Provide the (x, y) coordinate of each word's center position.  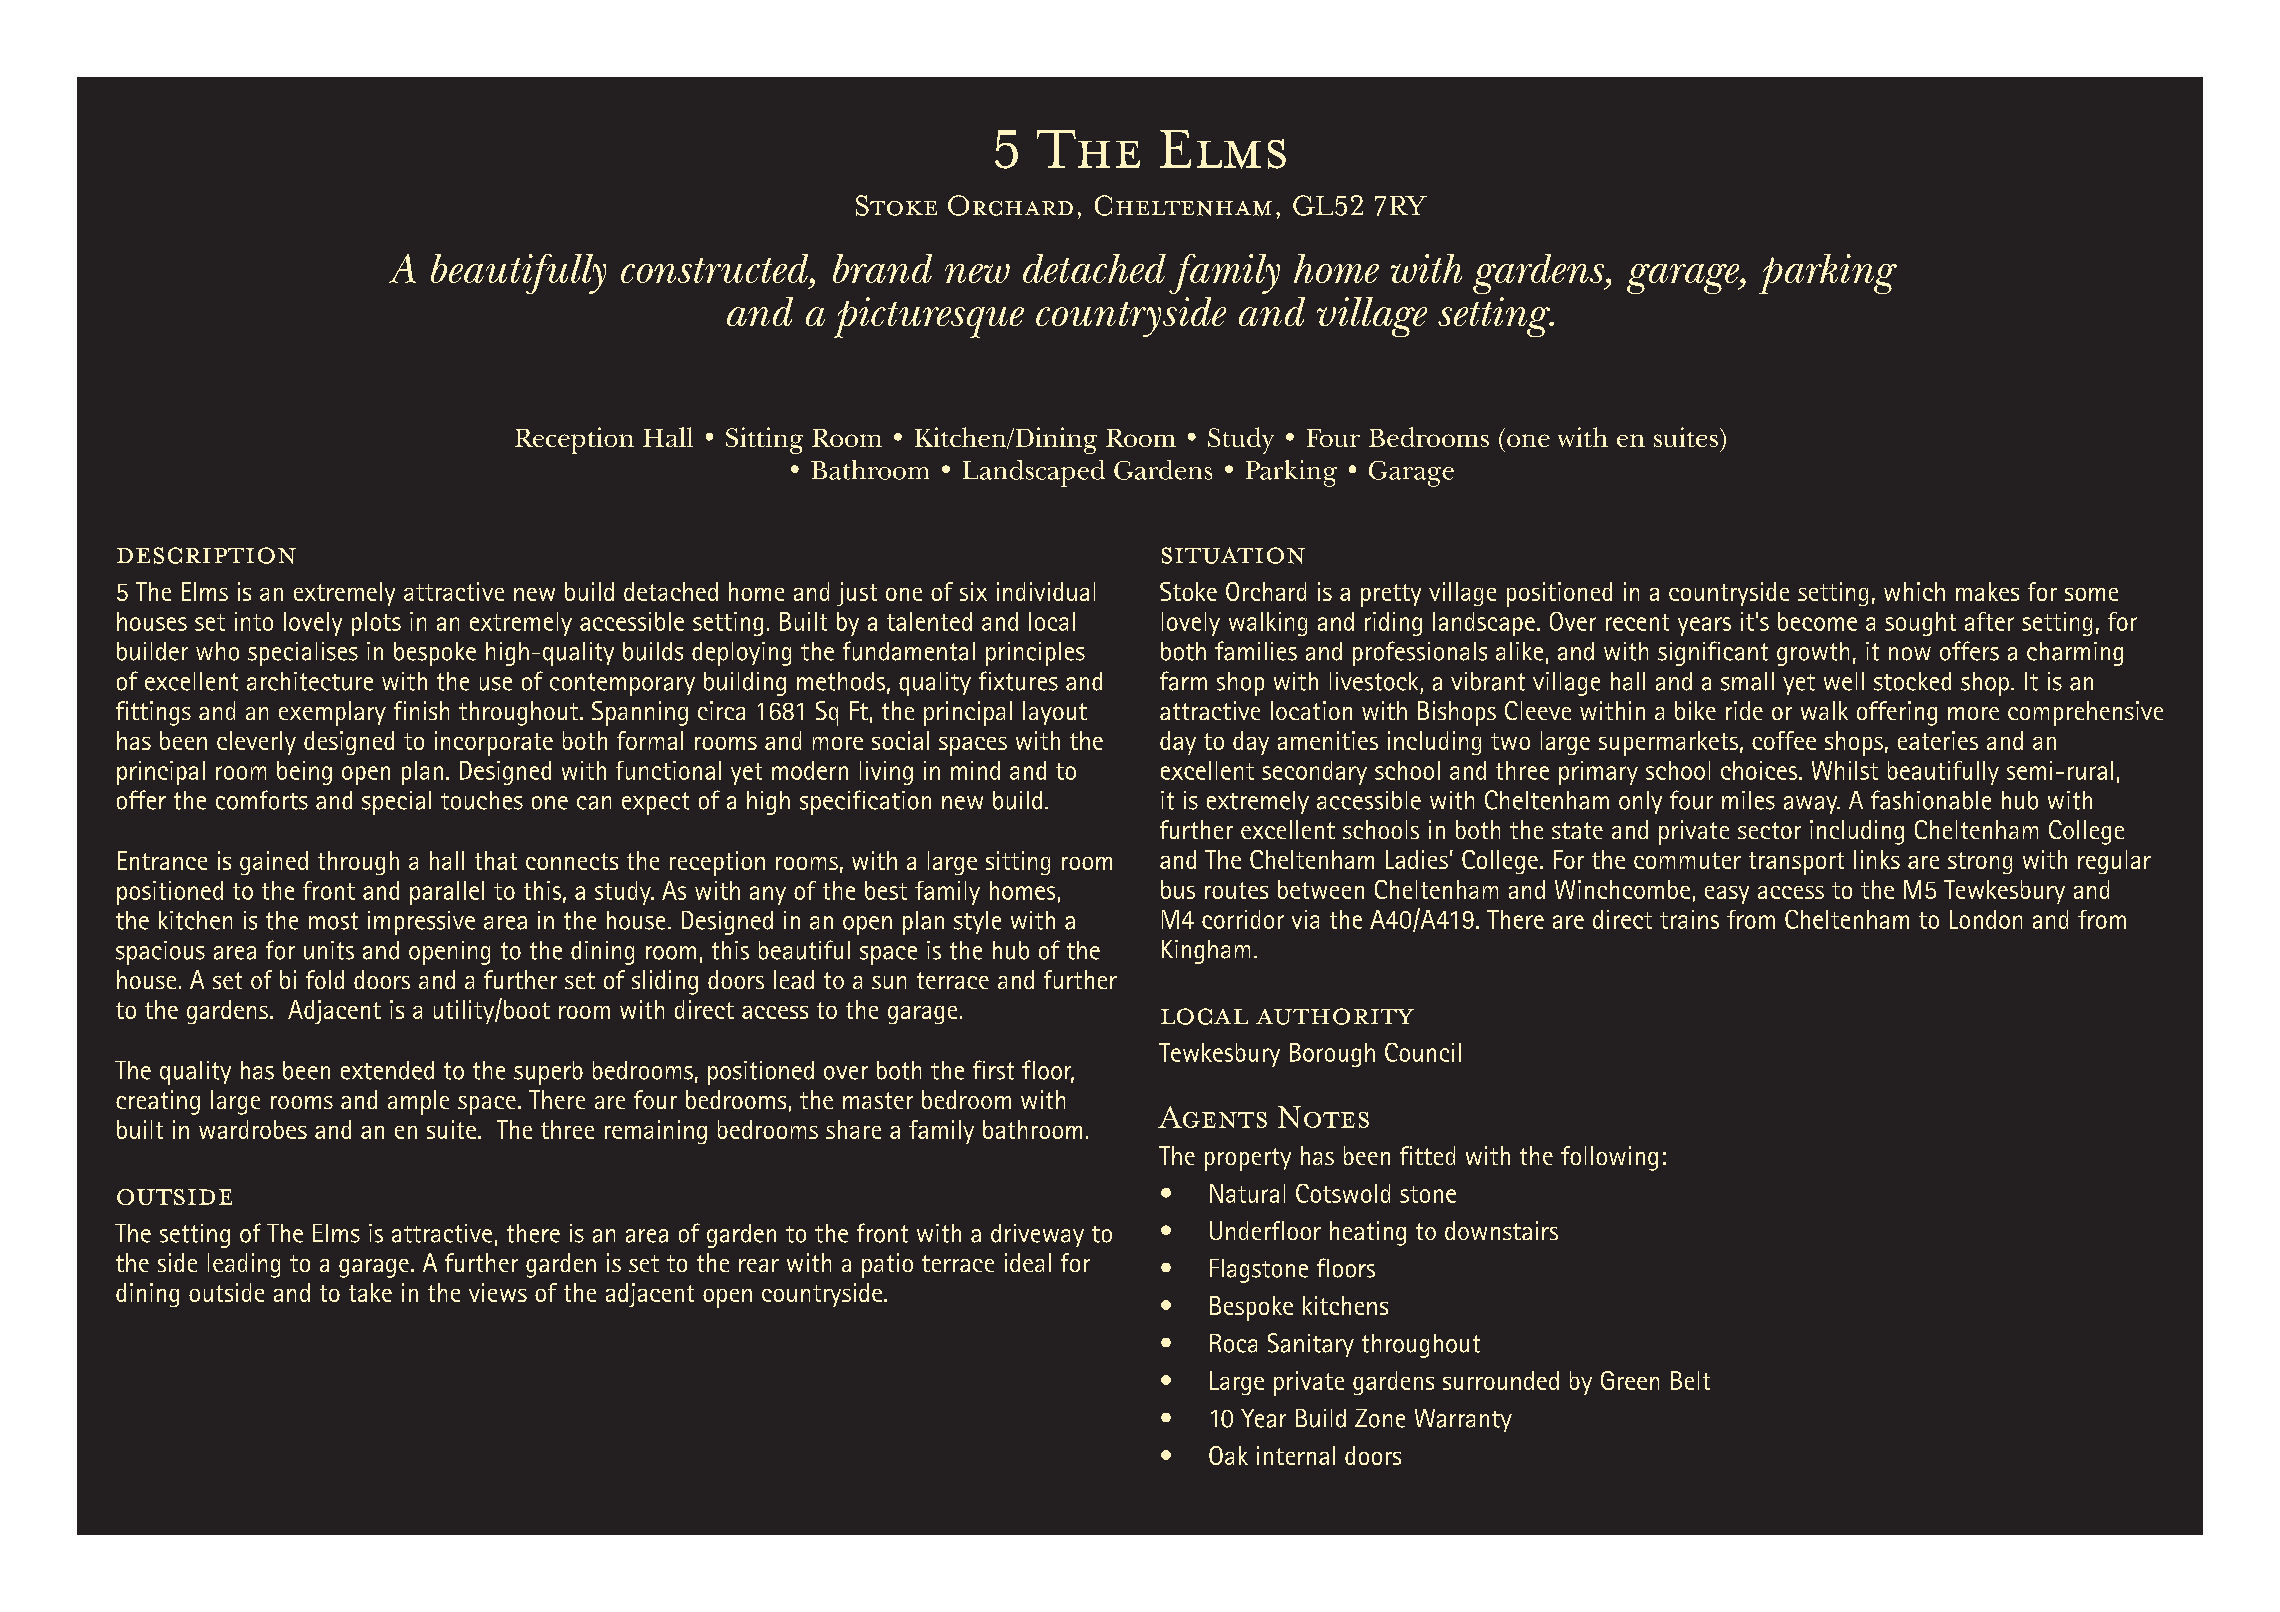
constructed (716, 268)
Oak (1228, 1455)
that (496, 860)
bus (1178, 889)
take (370, 1292)
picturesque (929, 317)
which (1914, 591)
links (1877, 859)
